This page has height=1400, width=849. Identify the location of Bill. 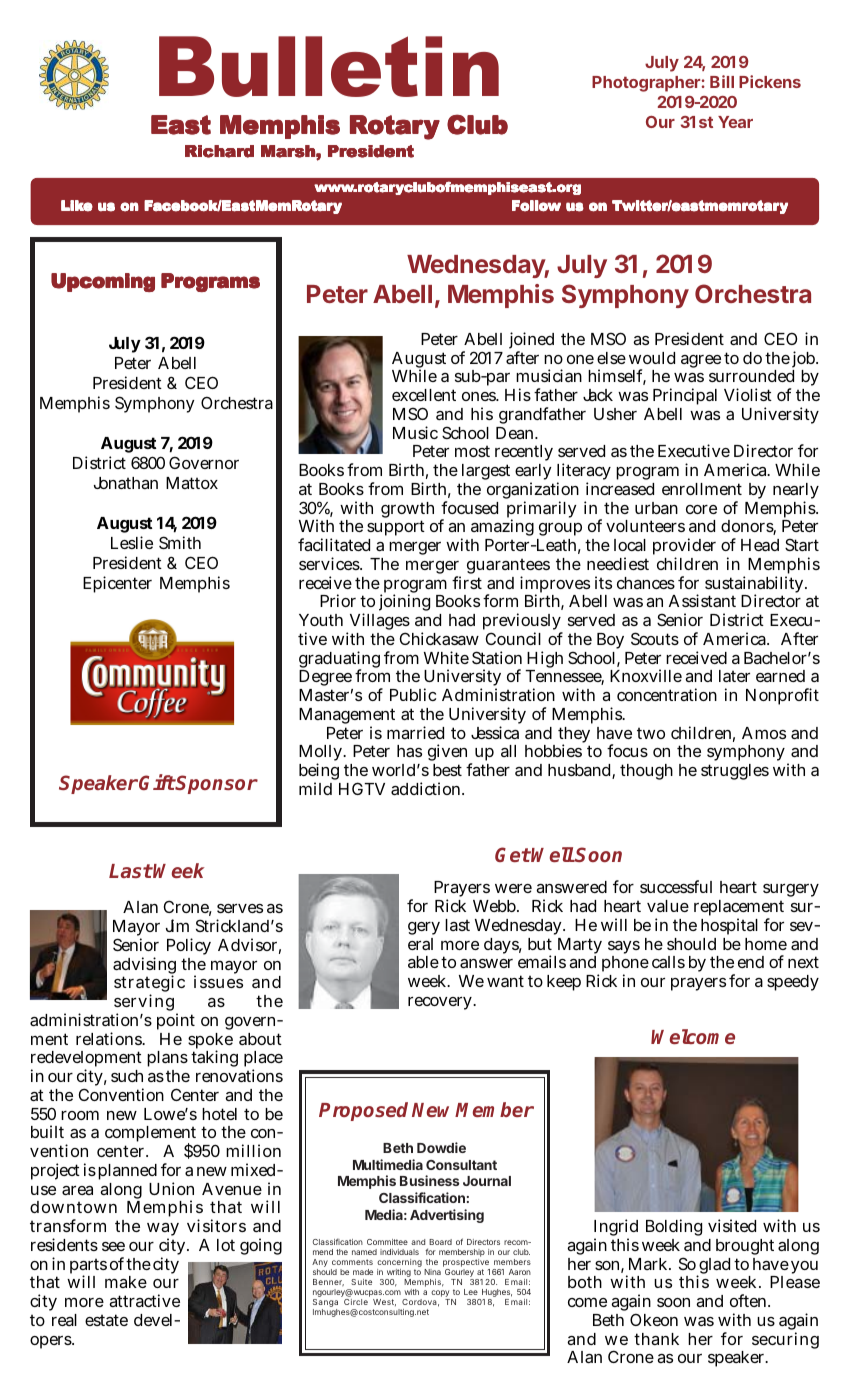
(722, 81).
